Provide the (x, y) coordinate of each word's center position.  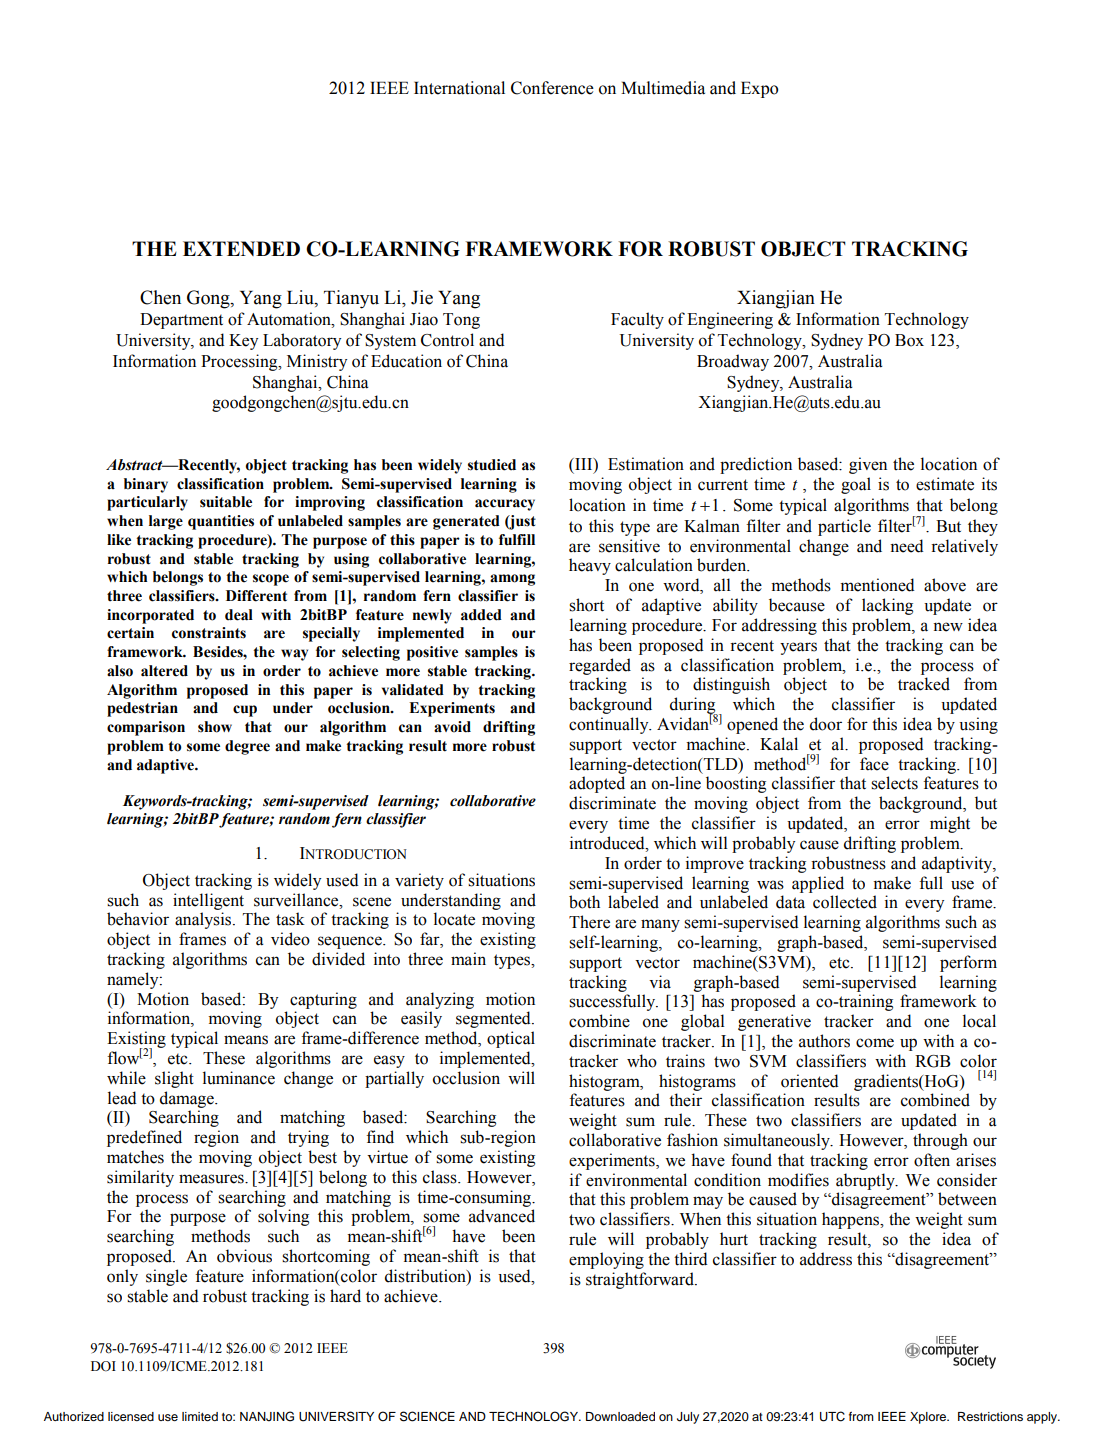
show (215, 727)
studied (492, 465)
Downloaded (620, 1416)
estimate (945, 484)
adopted (597, 784)
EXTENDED (241, 248)
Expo (759, 89)
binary (146, 485)
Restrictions (990, 1416)
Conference (552, 88)
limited (200, 1416)
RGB (933, 1061)
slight (174, 1079)
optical (511, 1039)
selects (894, 783)
